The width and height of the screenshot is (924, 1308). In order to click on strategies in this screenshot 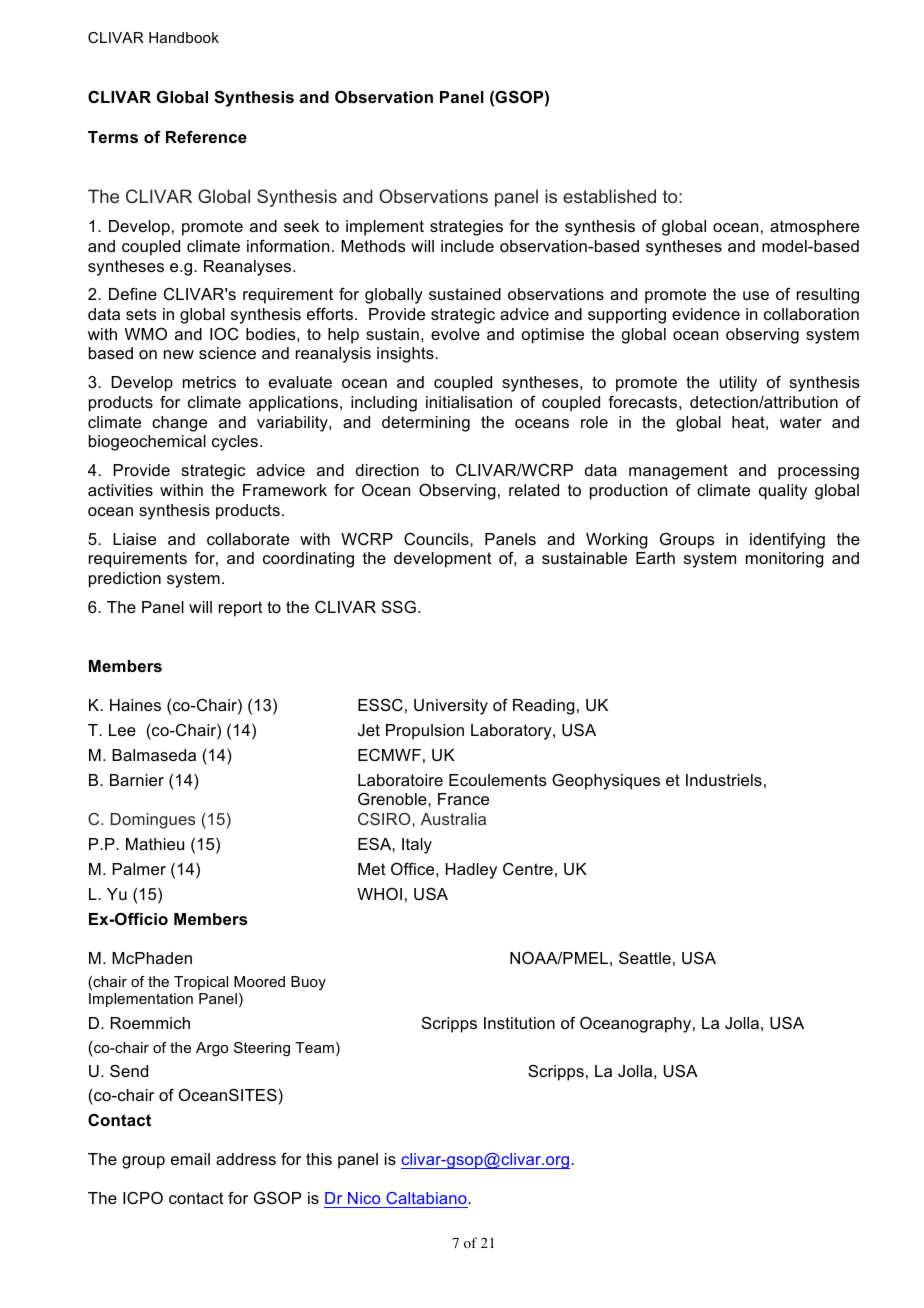, I will do `click(466, 228)`.
